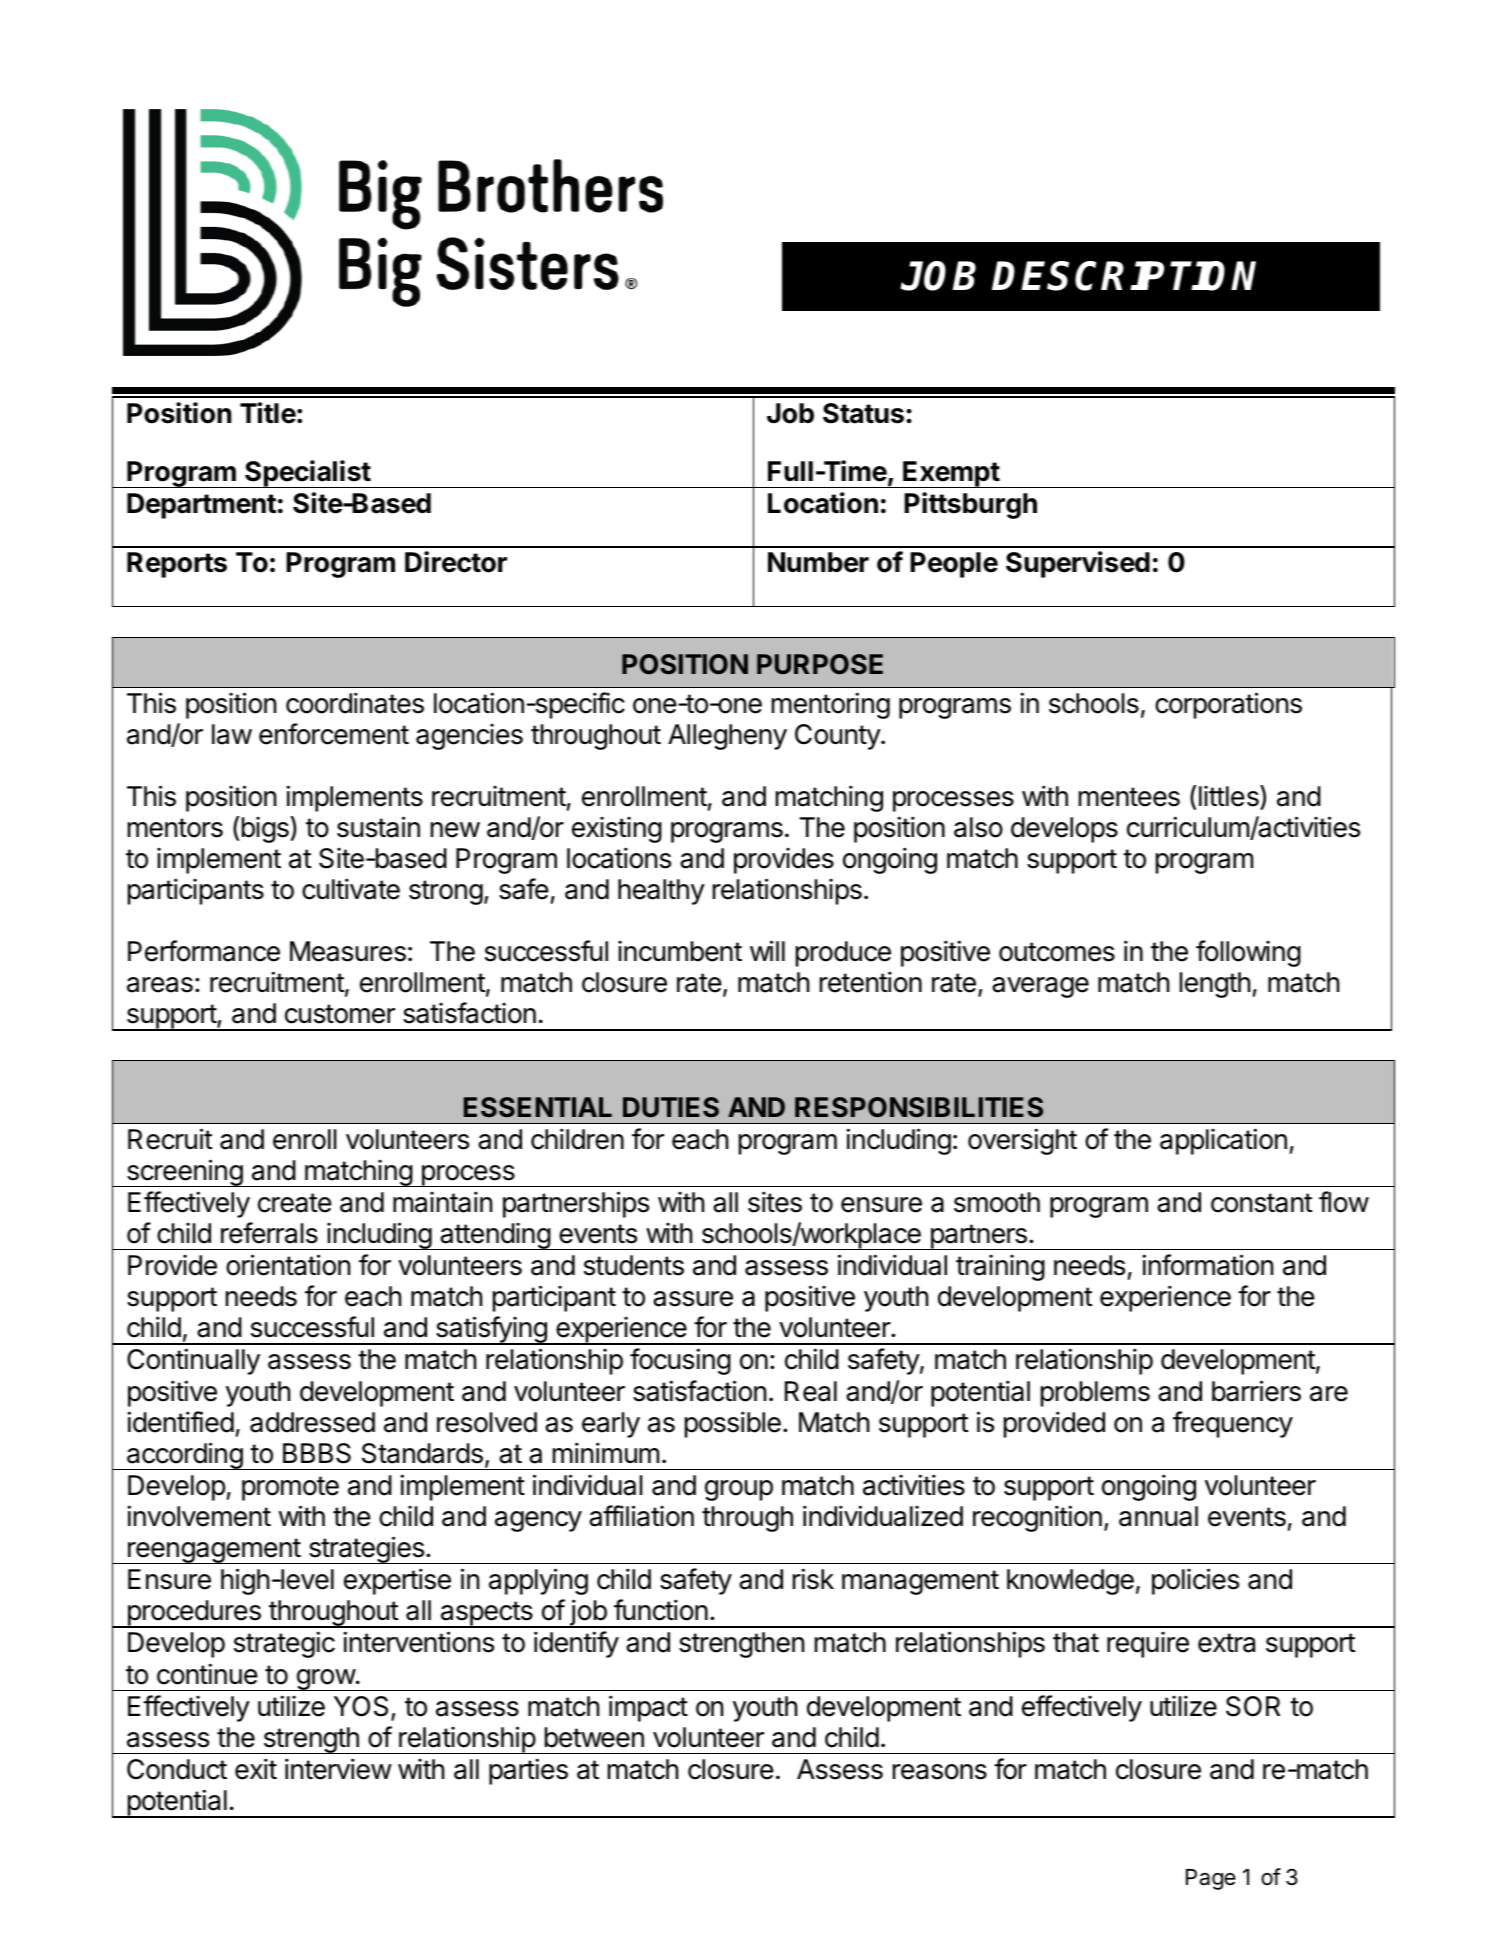  I want to click on interview, so click(338, 1769).
